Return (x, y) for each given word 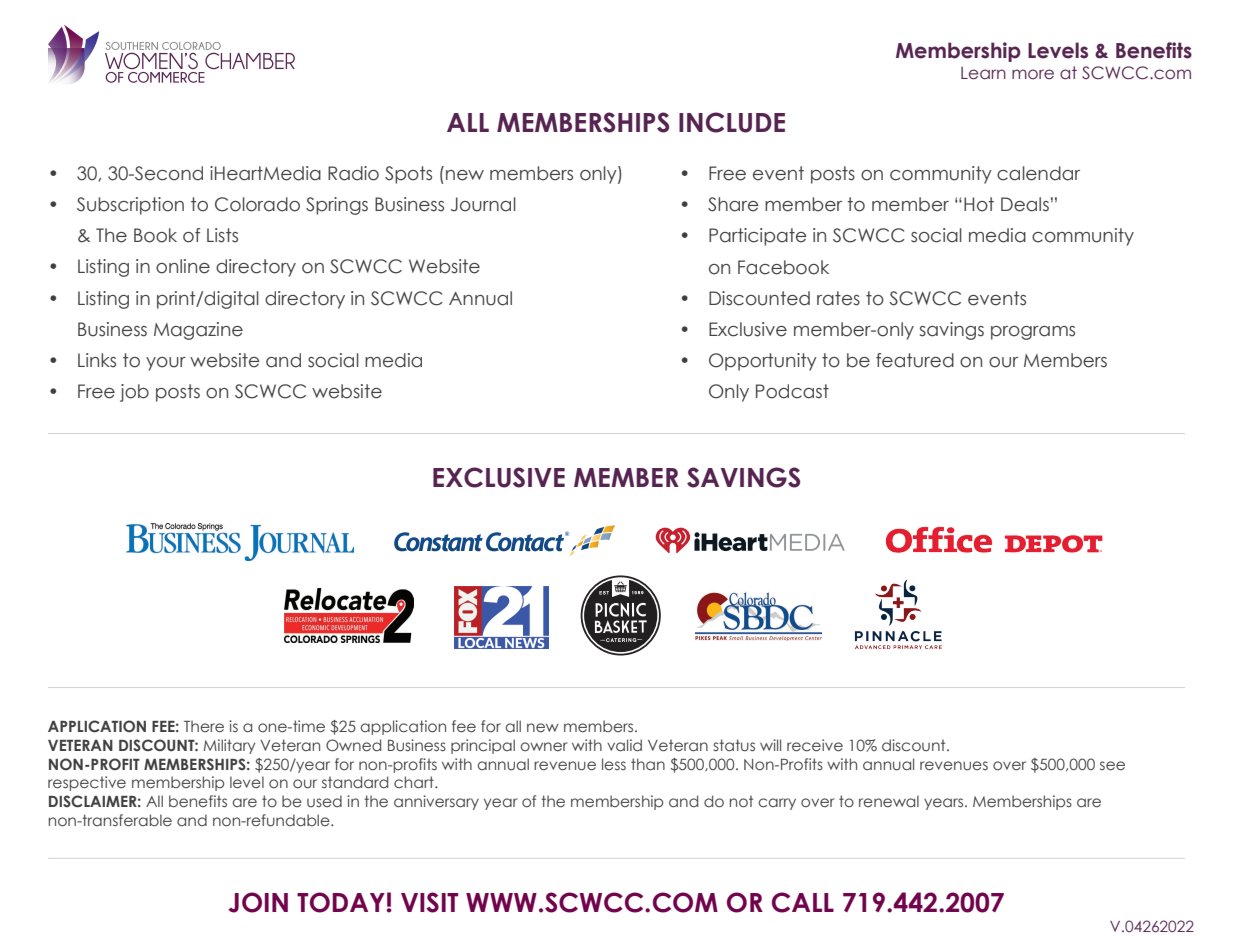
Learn (983, 73)
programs (1033, 333)
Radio (353, 173)
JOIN (258, 902)
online (183, 266)
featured (915, 360)
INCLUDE (732, 122)
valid (624, 745)
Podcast (792, 391)
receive (815, 745)
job (134, 393)
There (204, 726)
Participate (757, 237)
